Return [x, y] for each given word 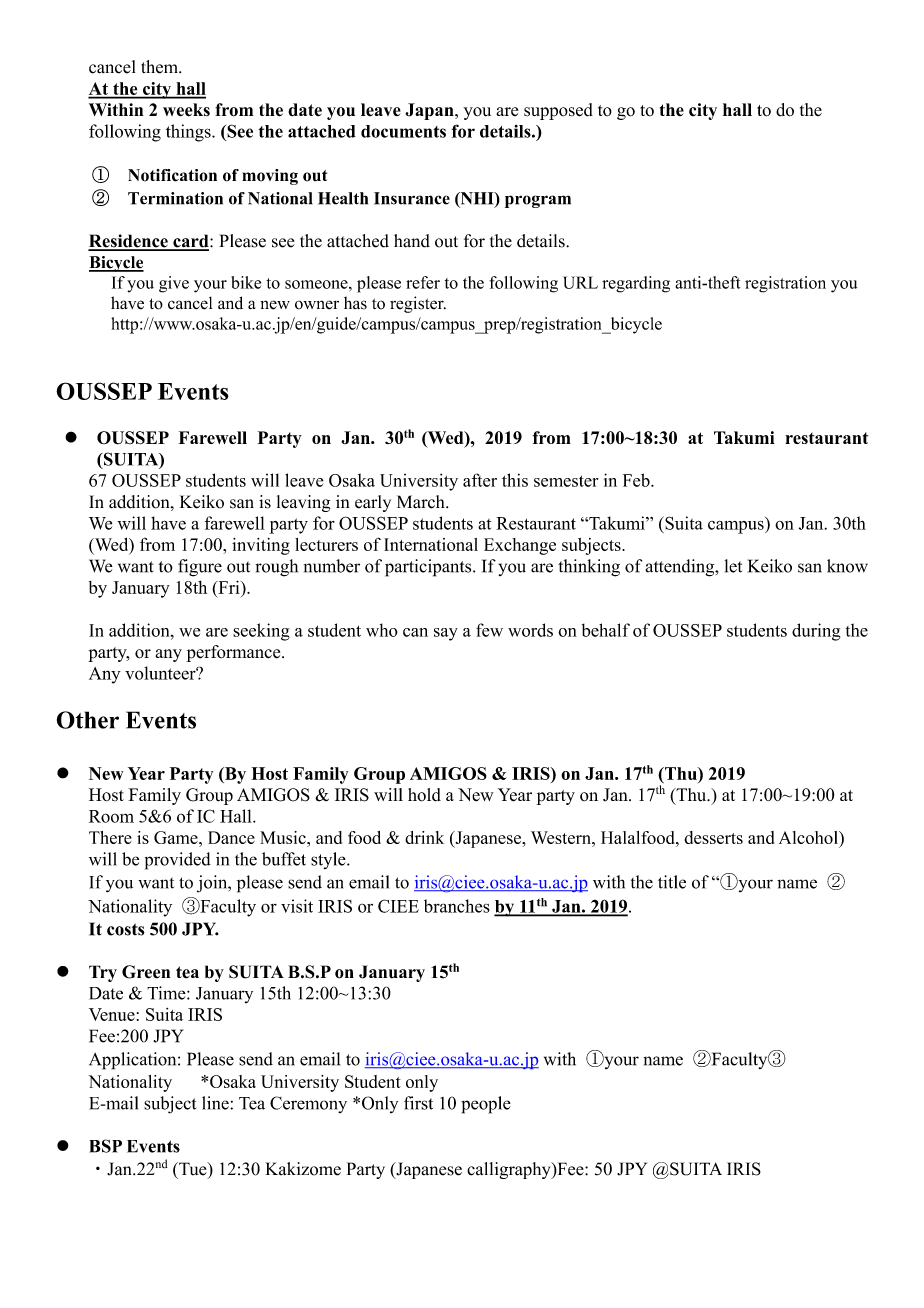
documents [403, 131]
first [418, 1103]
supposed [558, 111]
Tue [193, 1169]
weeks [186, 110]
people [486, 1105]
